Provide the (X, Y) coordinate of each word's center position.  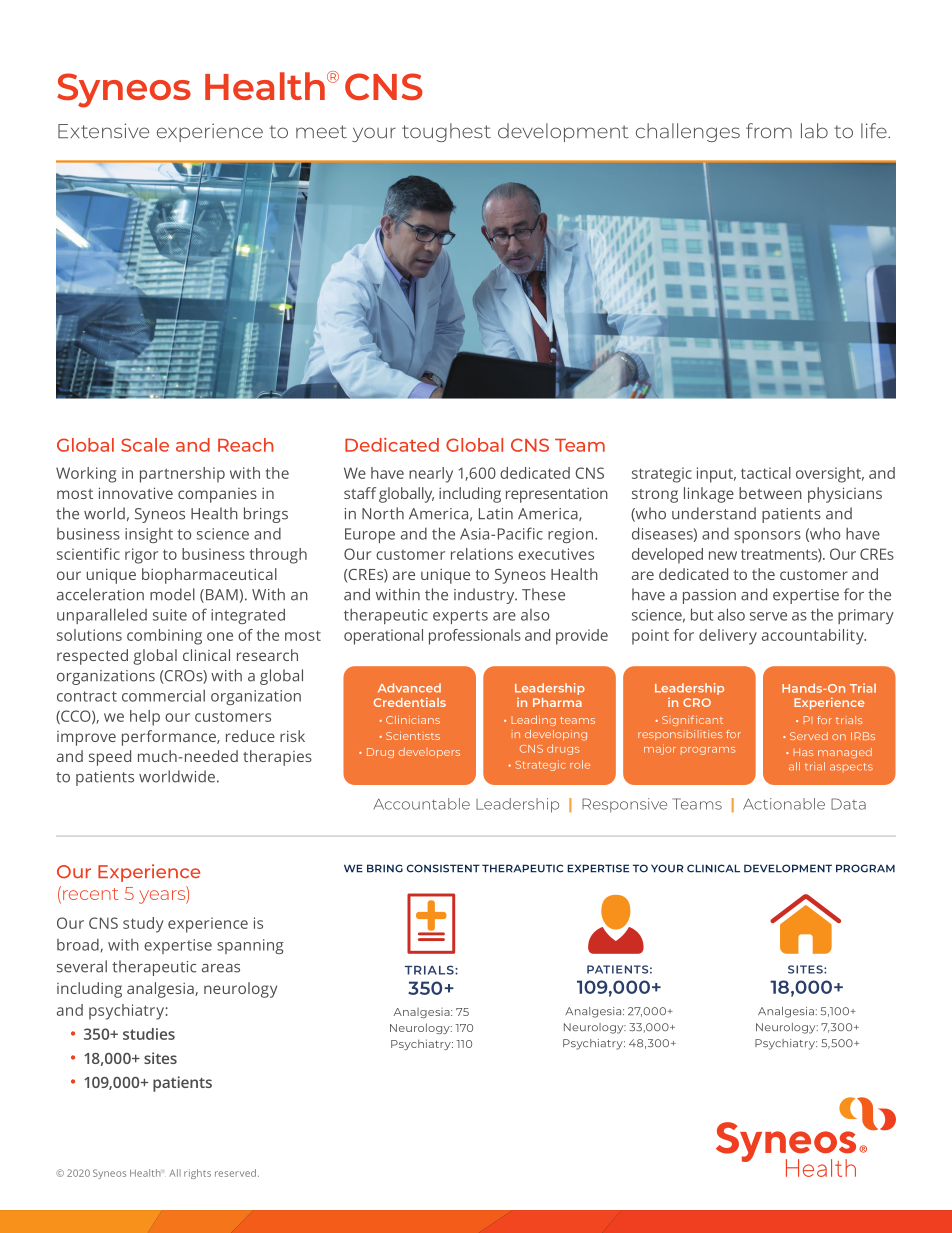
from (769, 130)
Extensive (103, 131)
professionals (475, 637)
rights (197, 1174)
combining (164, 637)
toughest (446, 132)
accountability (814, 637)
